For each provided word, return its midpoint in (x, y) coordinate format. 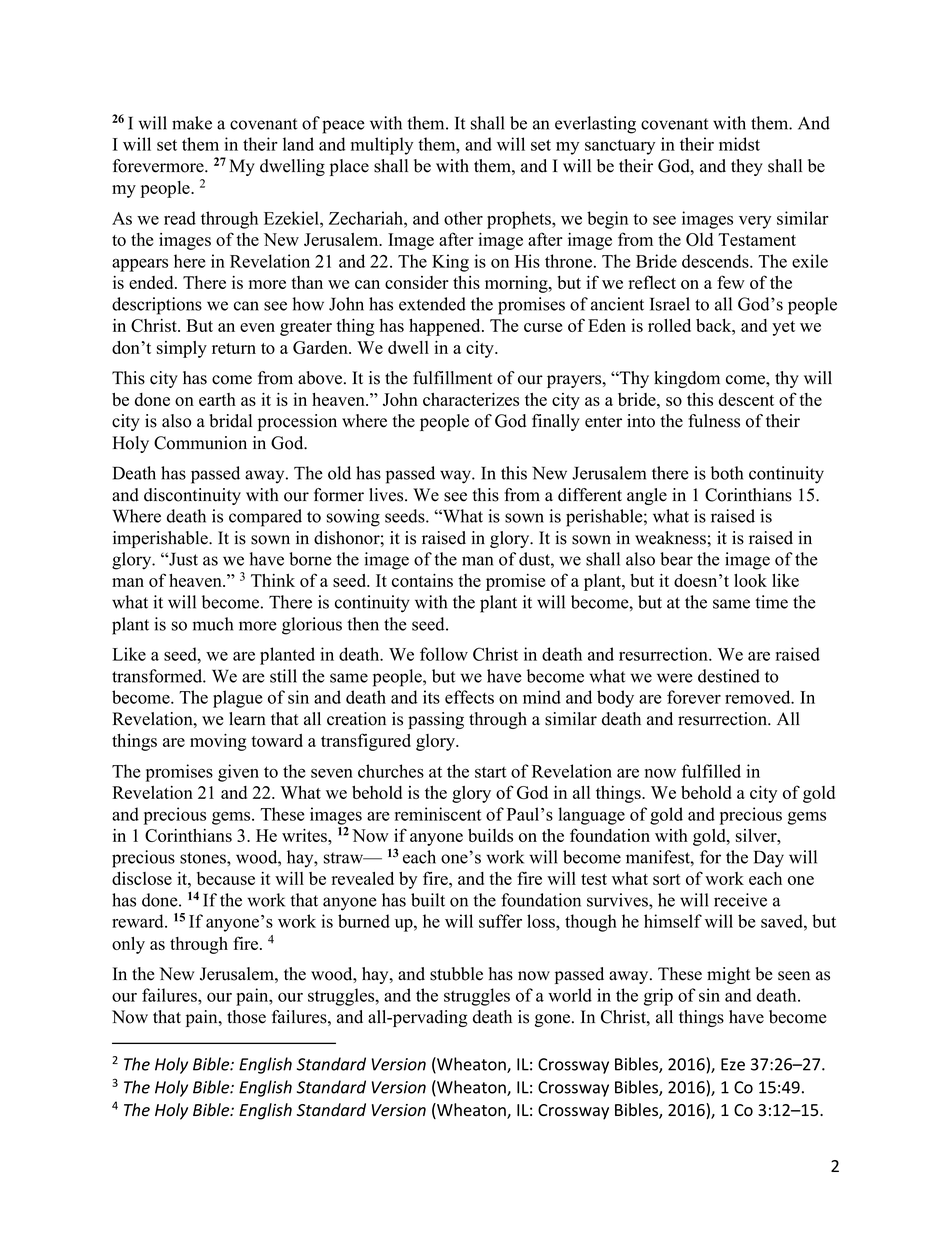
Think (273, 580)
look (750, 580)
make (192, 123)
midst (739, 144)
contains (422, 580)
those (246, 1017)
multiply (382, 146)
